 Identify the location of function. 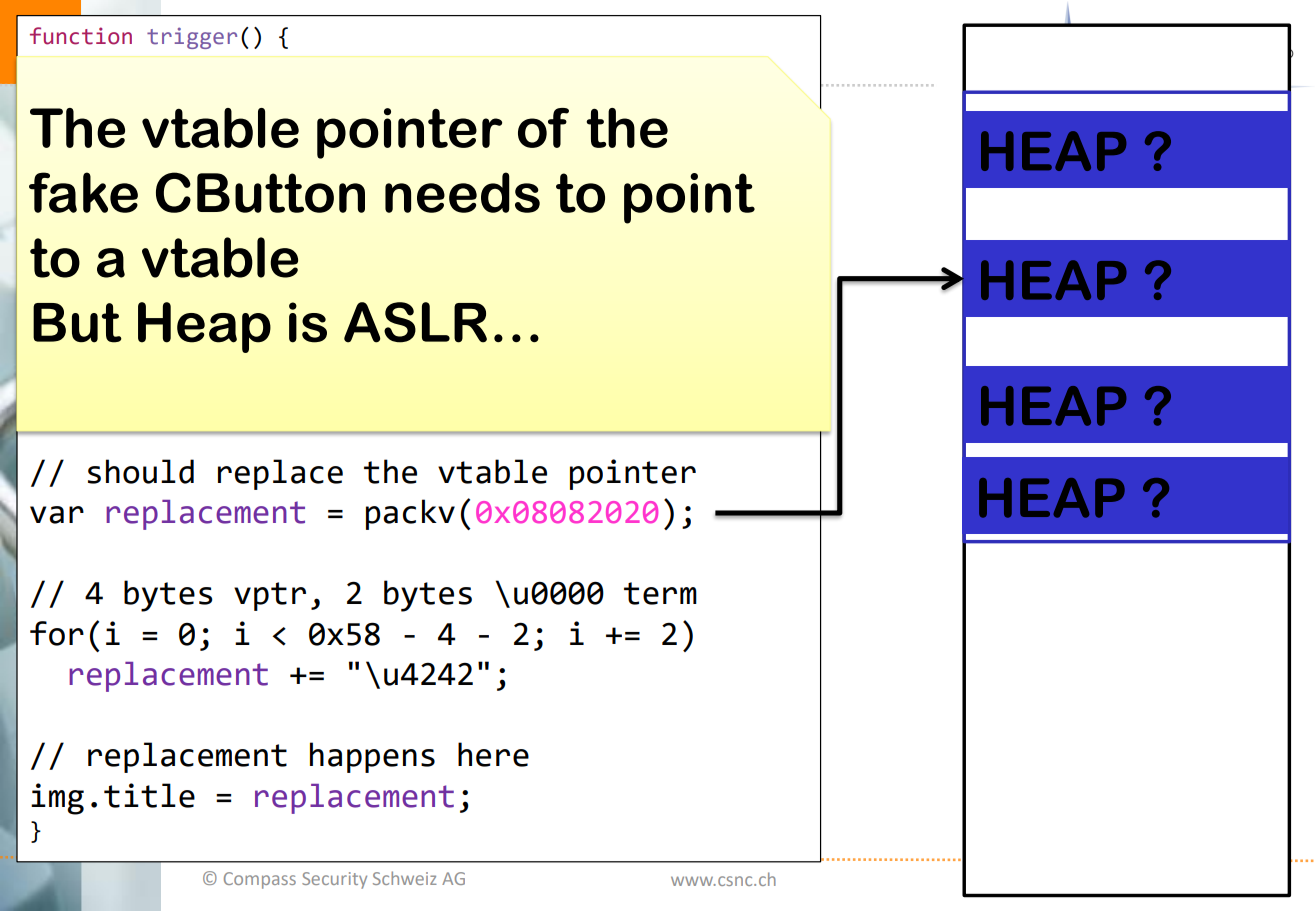
(81, 36).
